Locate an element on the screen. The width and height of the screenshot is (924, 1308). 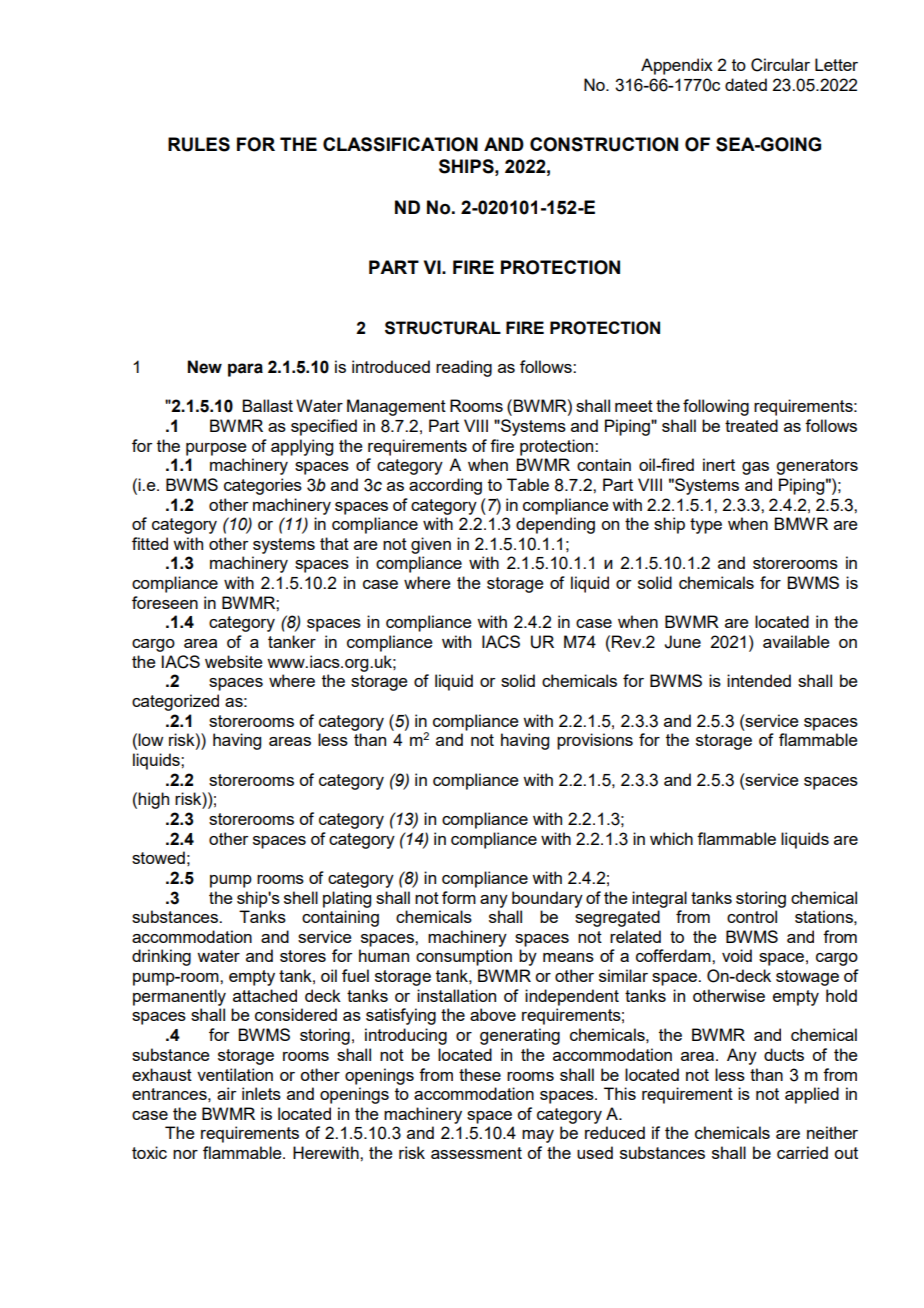
CLASSIFICATION is located at coordinates (400, 144).
